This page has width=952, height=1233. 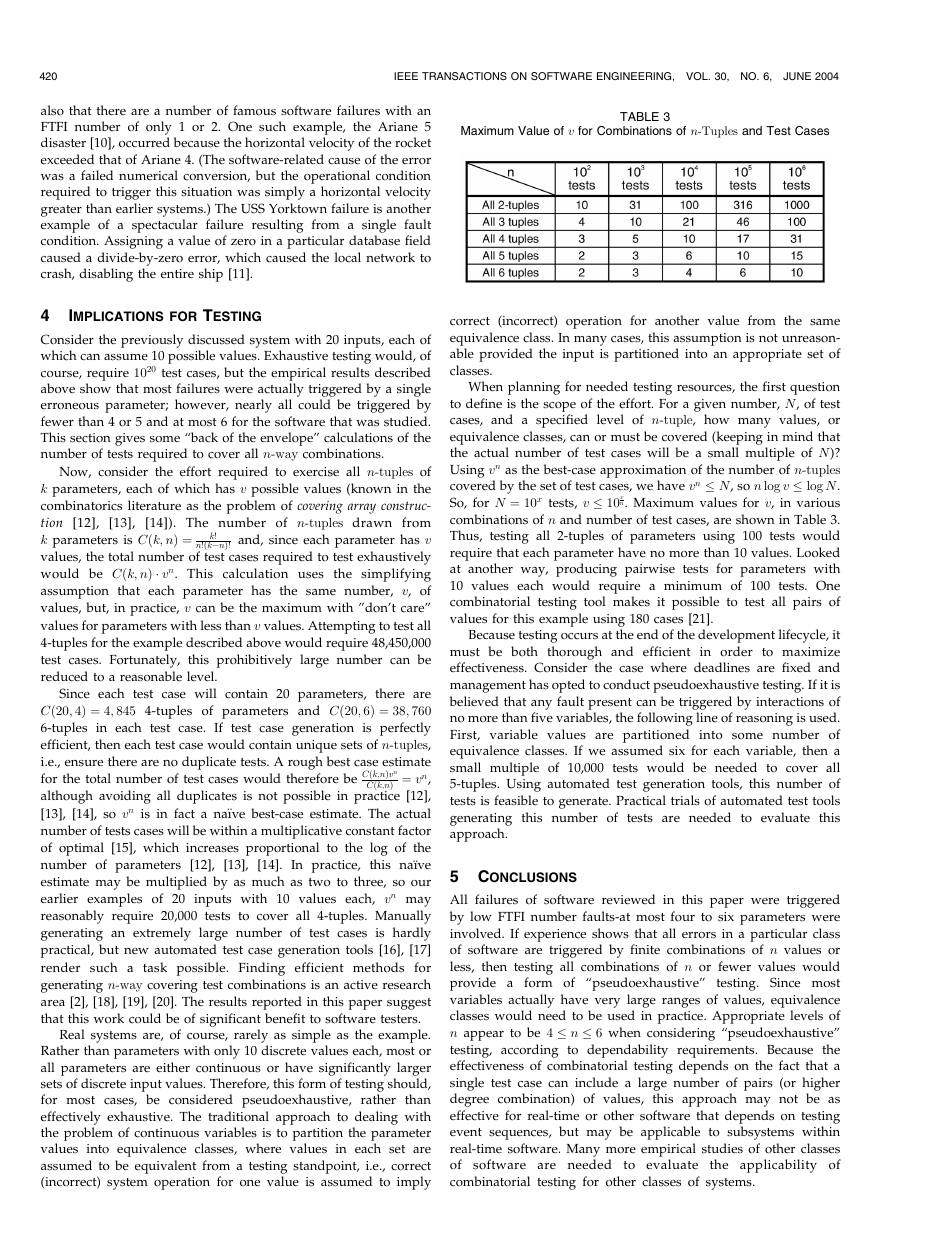 I want to click on event, so click(x=466, y=1132).
